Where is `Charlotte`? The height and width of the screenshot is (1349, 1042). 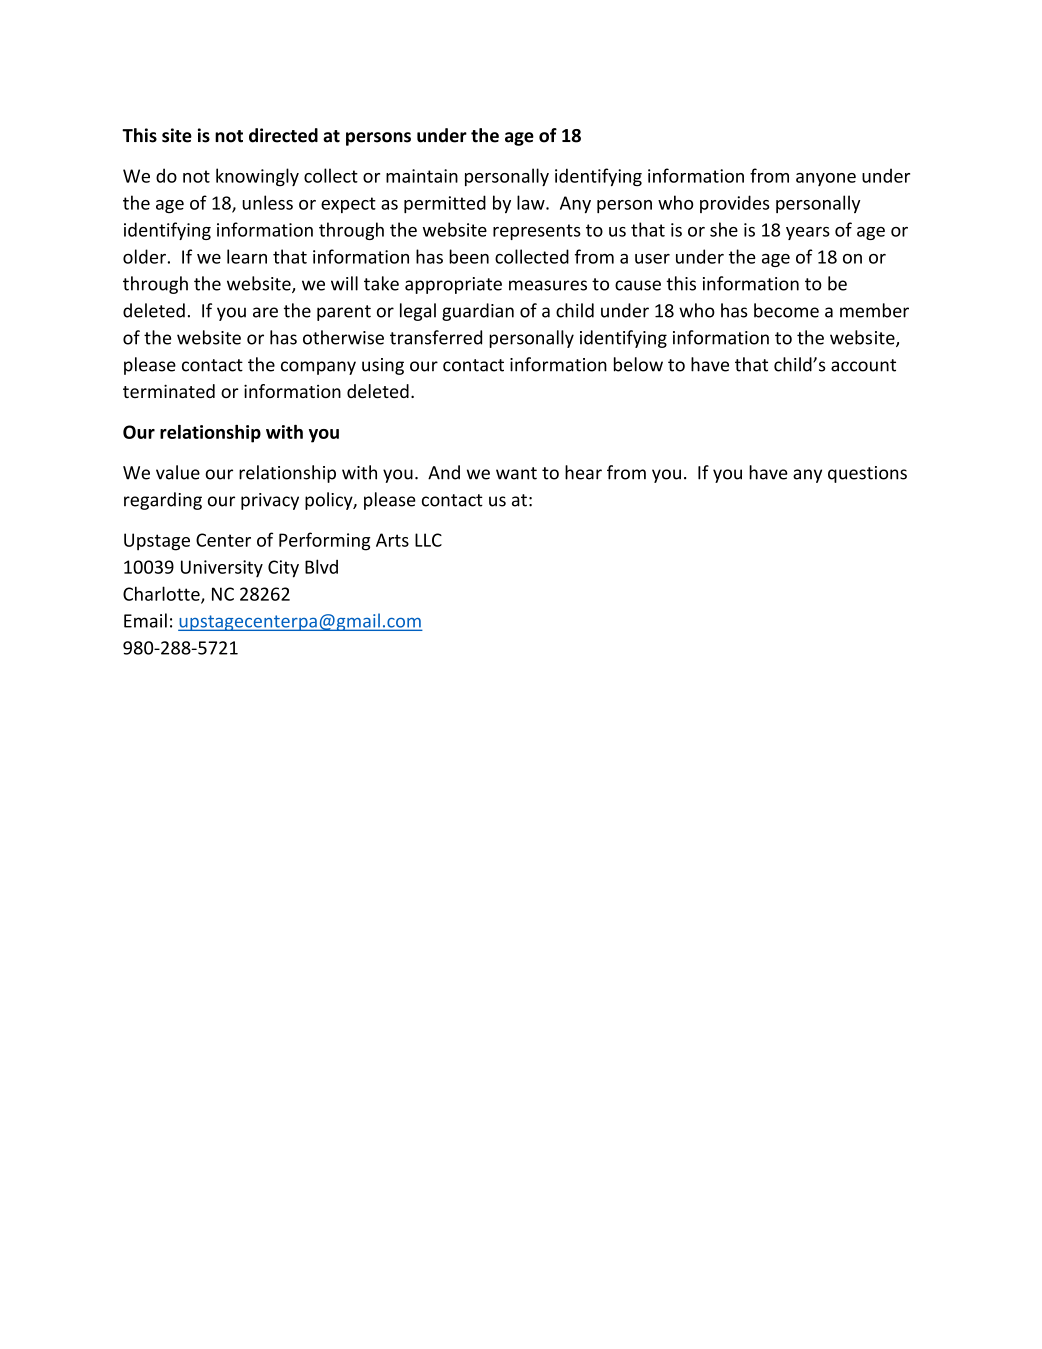
Charlotte is located at coordinates (162, 594).
